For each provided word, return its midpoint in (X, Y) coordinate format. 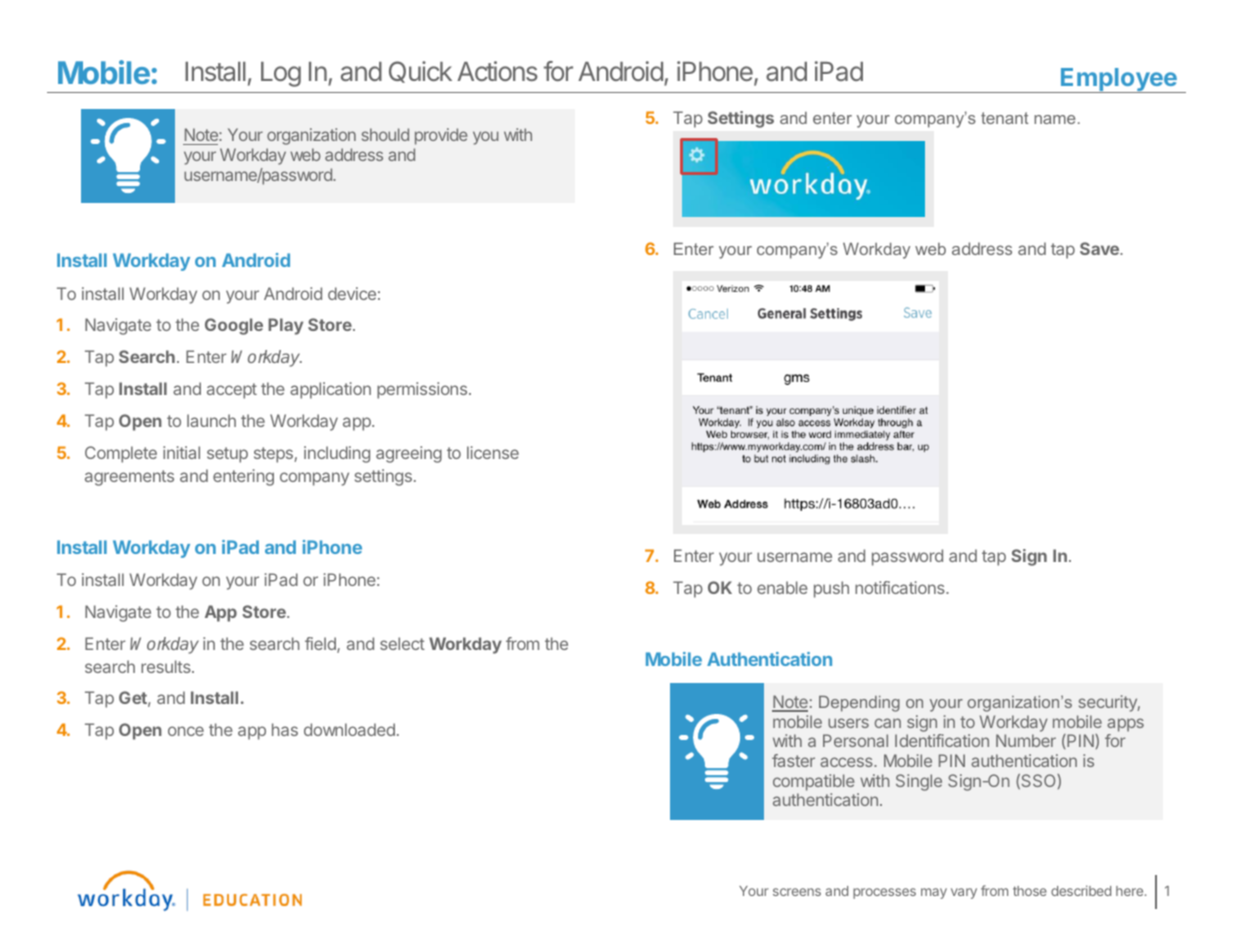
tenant (1004, 118)
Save (1100, 248)
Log (281, 74)
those (1030, 891)
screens (797, 892)
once (186, 731)
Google (234, 326)
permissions (422, 390)
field (321, 645)
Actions (497, 71)
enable (782, 587)
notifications (901, 587)
